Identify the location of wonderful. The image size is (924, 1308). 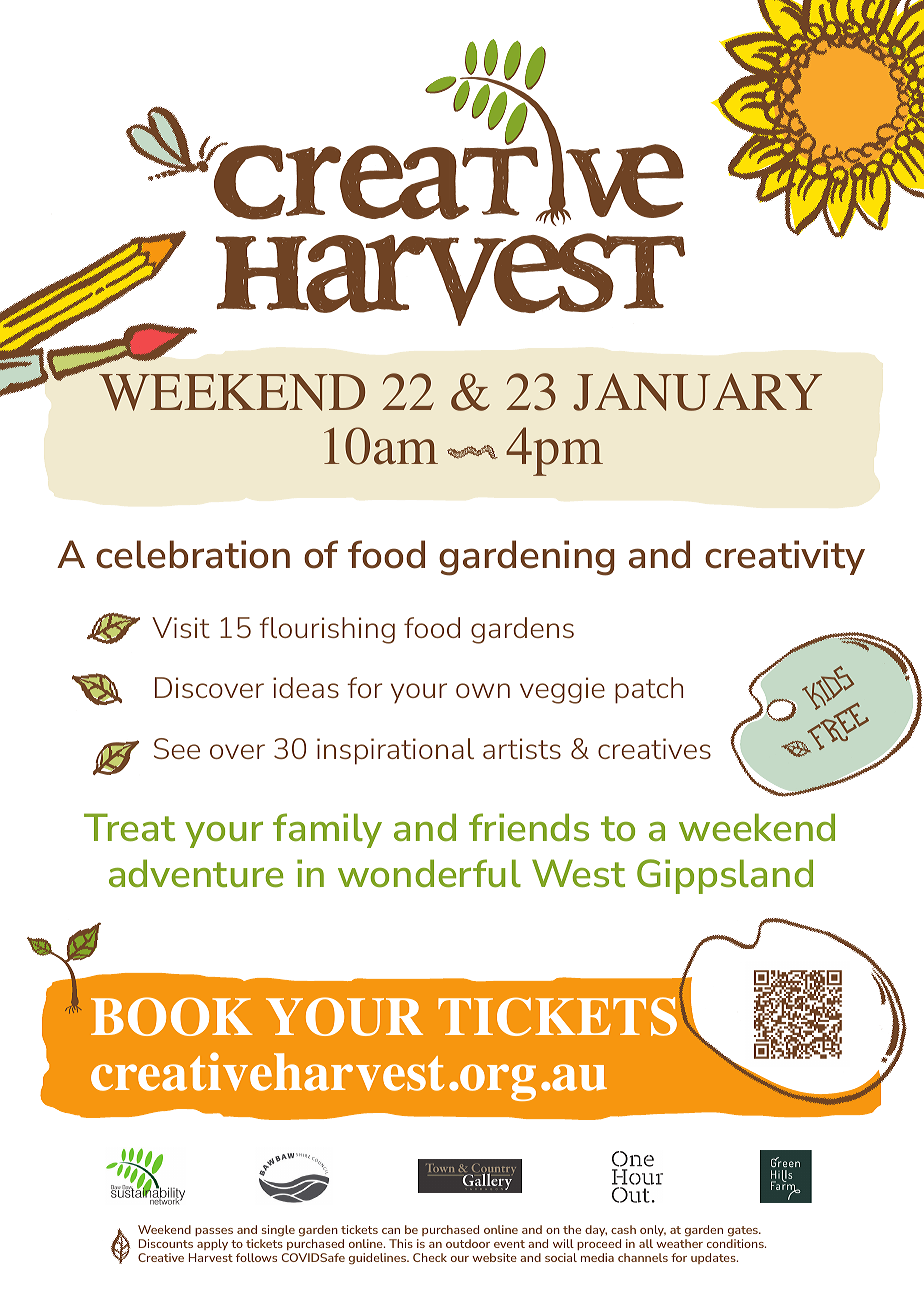
(429, 873).
